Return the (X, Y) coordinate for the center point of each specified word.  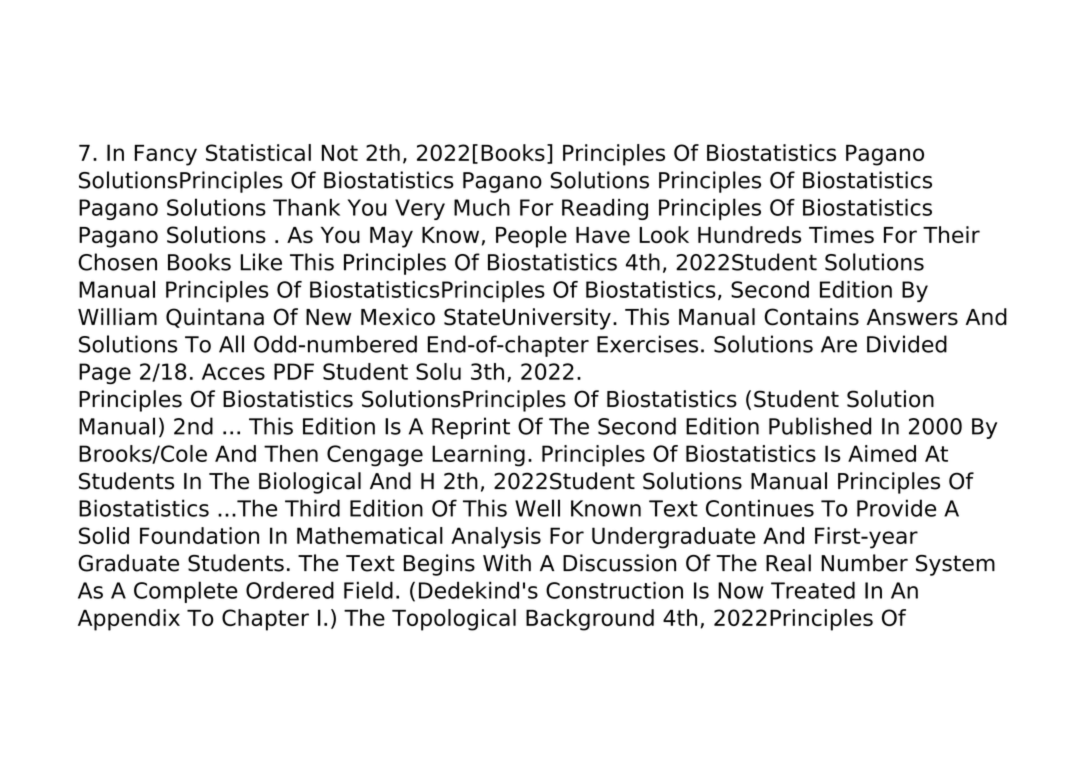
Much (482, 207)
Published (820, 426)
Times (841, 234)
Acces (233, 371)
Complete (186, 592)
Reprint (471, 428)
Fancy (166, 155)
